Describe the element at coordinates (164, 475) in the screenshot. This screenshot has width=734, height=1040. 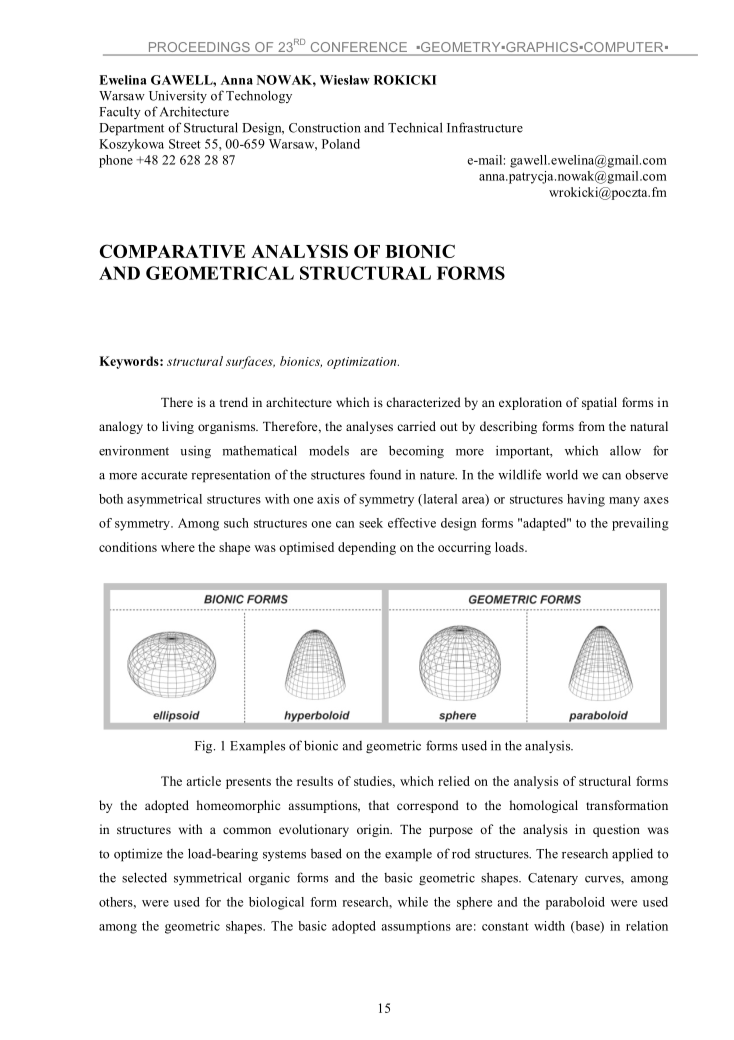
I see `accurate` at that location.
